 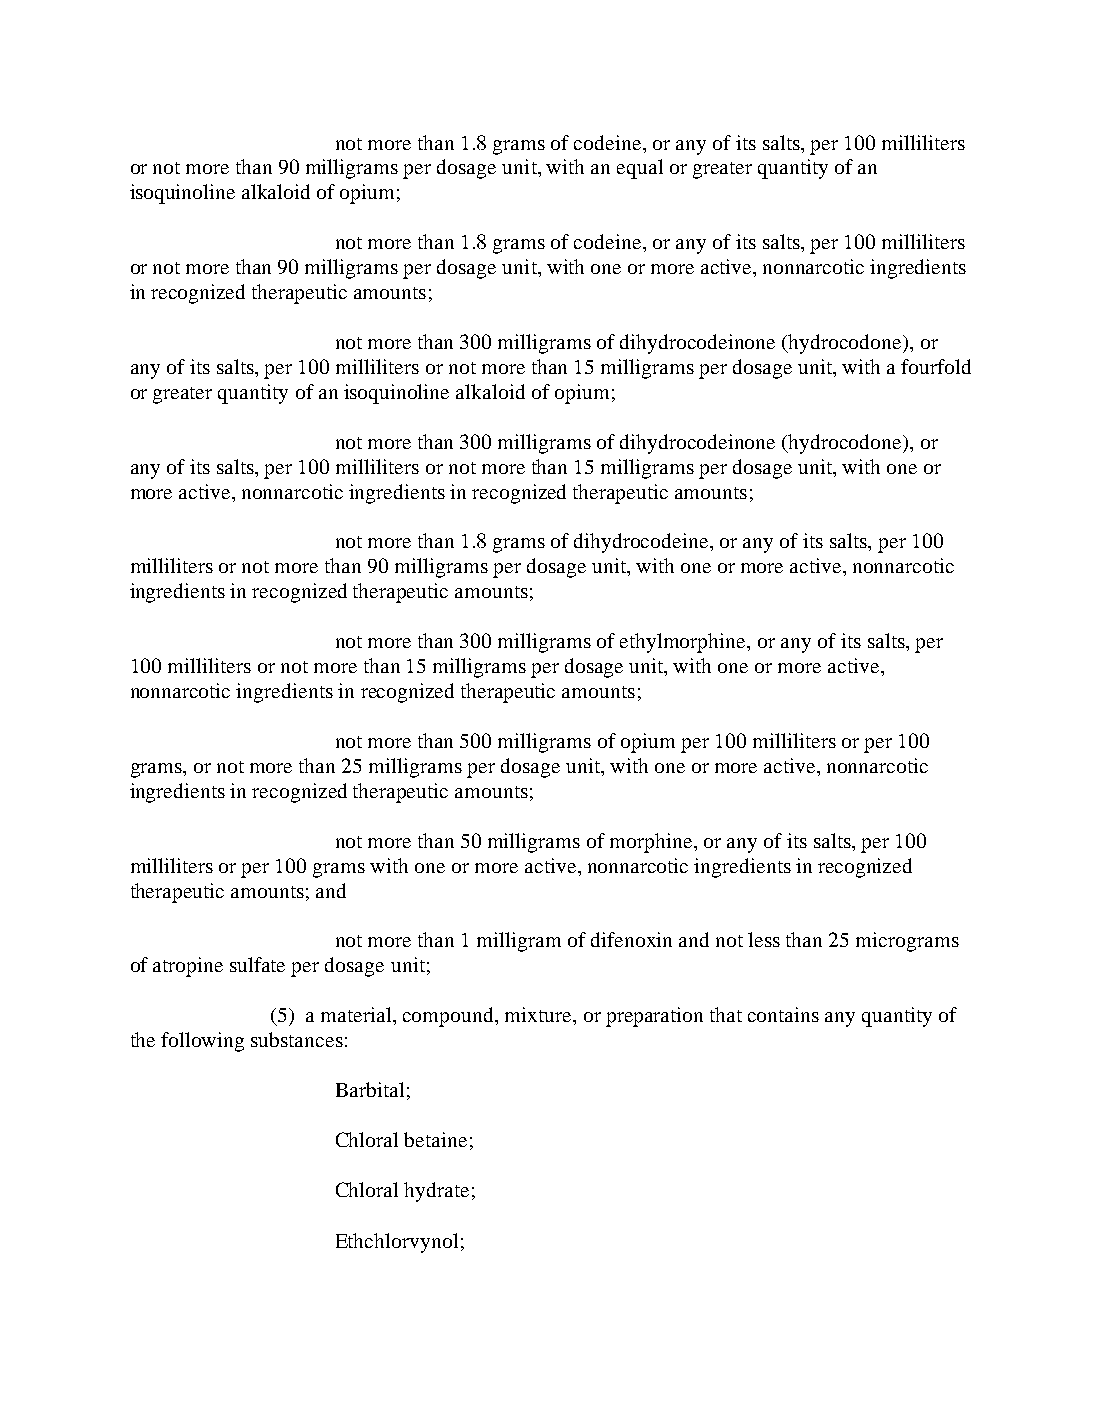 I want to click on sulfate, so click(x=257, y=964).
